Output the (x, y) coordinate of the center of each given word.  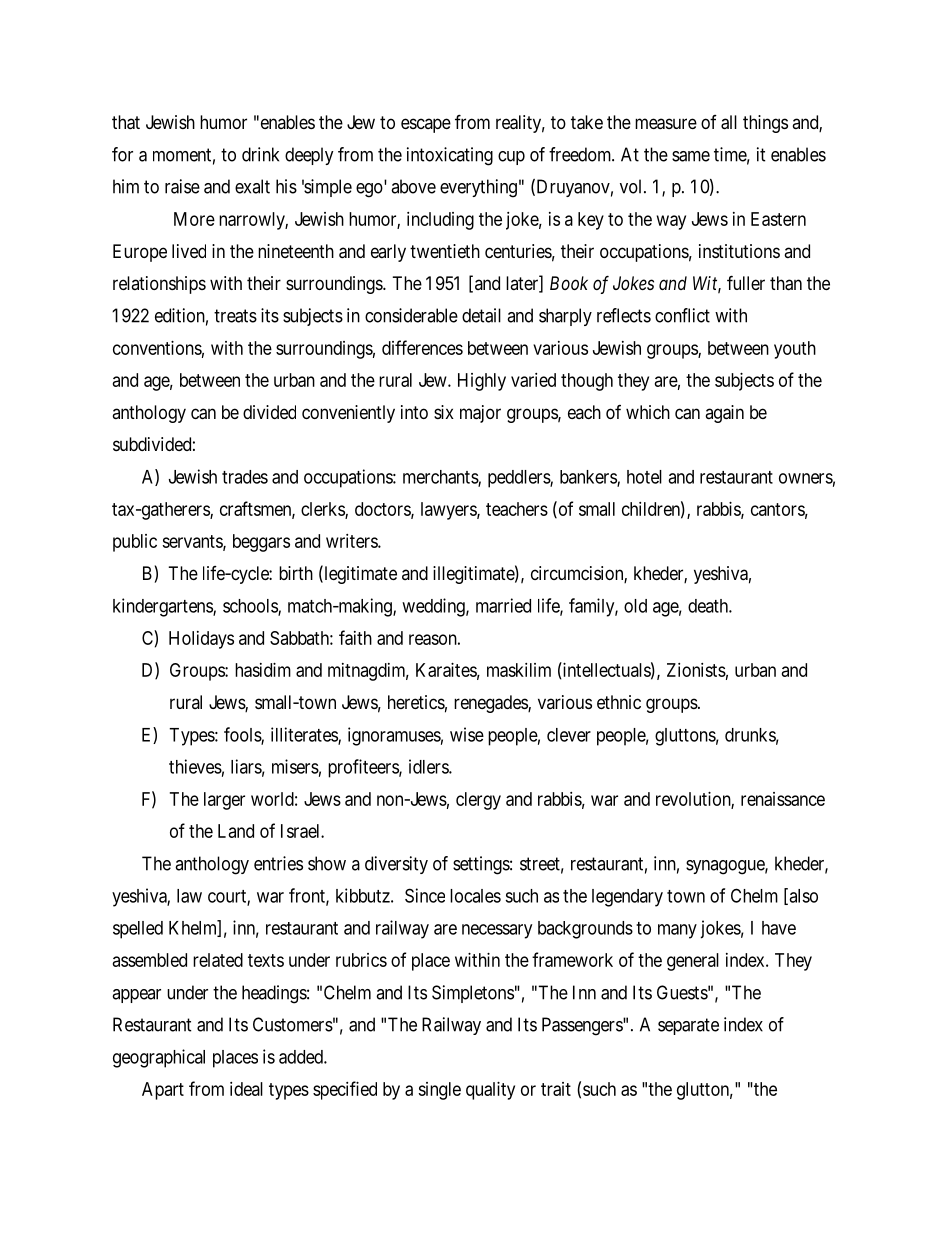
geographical (159, 1058)
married (503, 605)
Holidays (201, 640)
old (635, 606)
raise (182, 186)
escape (426, 125)
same (691, 156)
